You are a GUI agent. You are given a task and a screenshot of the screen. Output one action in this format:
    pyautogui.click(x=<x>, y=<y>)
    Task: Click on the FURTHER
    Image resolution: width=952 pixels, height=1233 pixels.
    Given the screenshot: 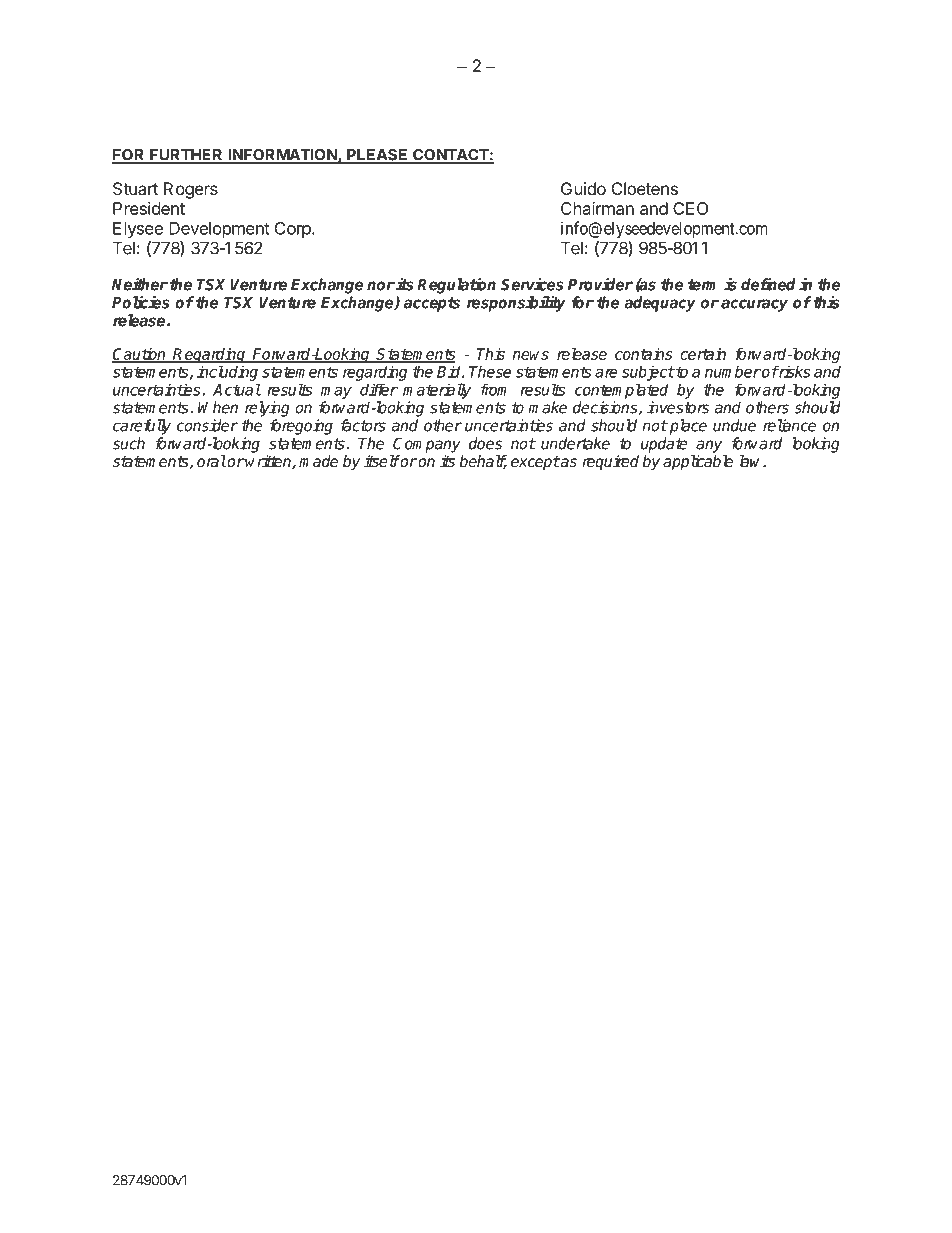 What is the action you would take?
    pyautogui.click(x=186, y=156)
